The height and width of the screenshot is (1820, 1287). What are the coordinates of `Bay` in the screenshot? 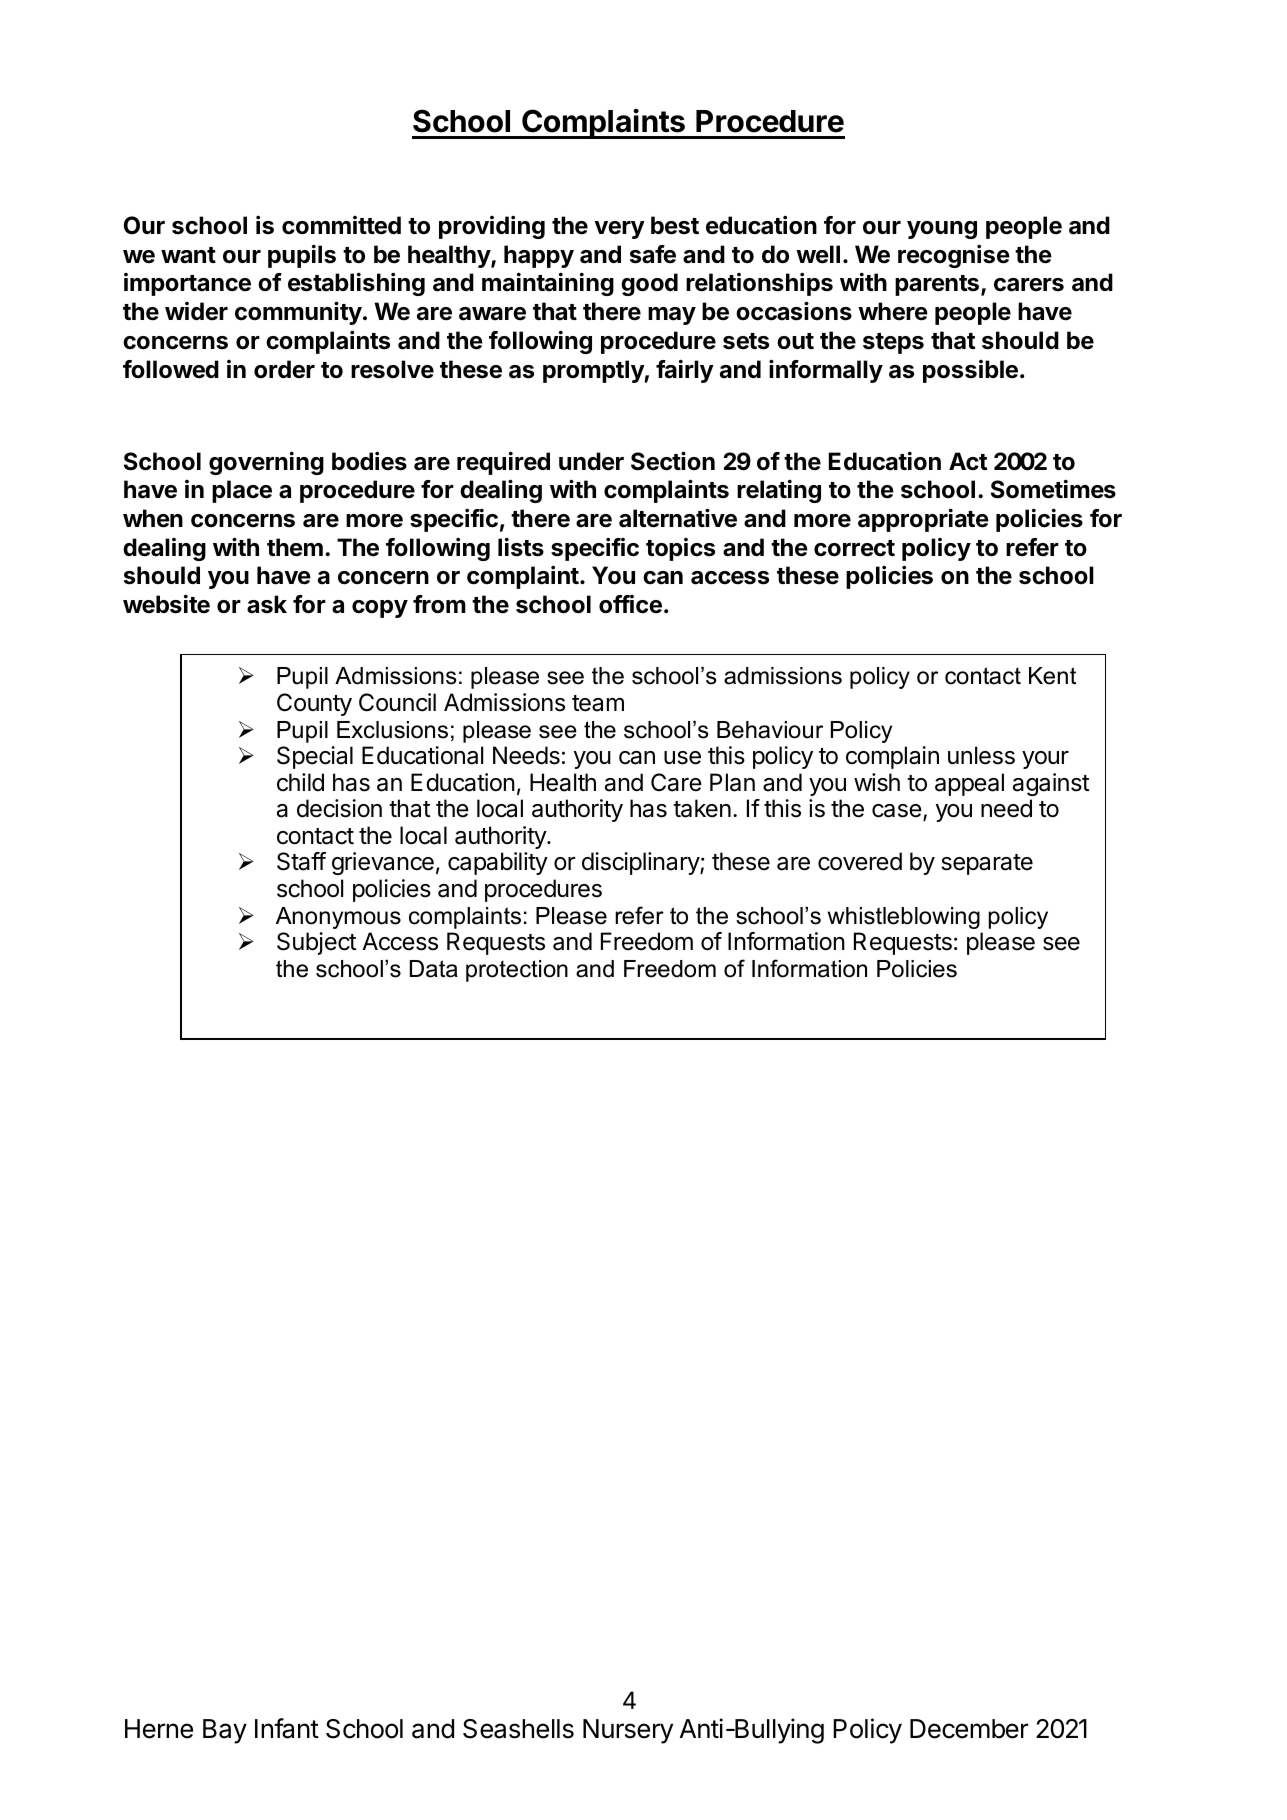 It's located at (225, 1731).
